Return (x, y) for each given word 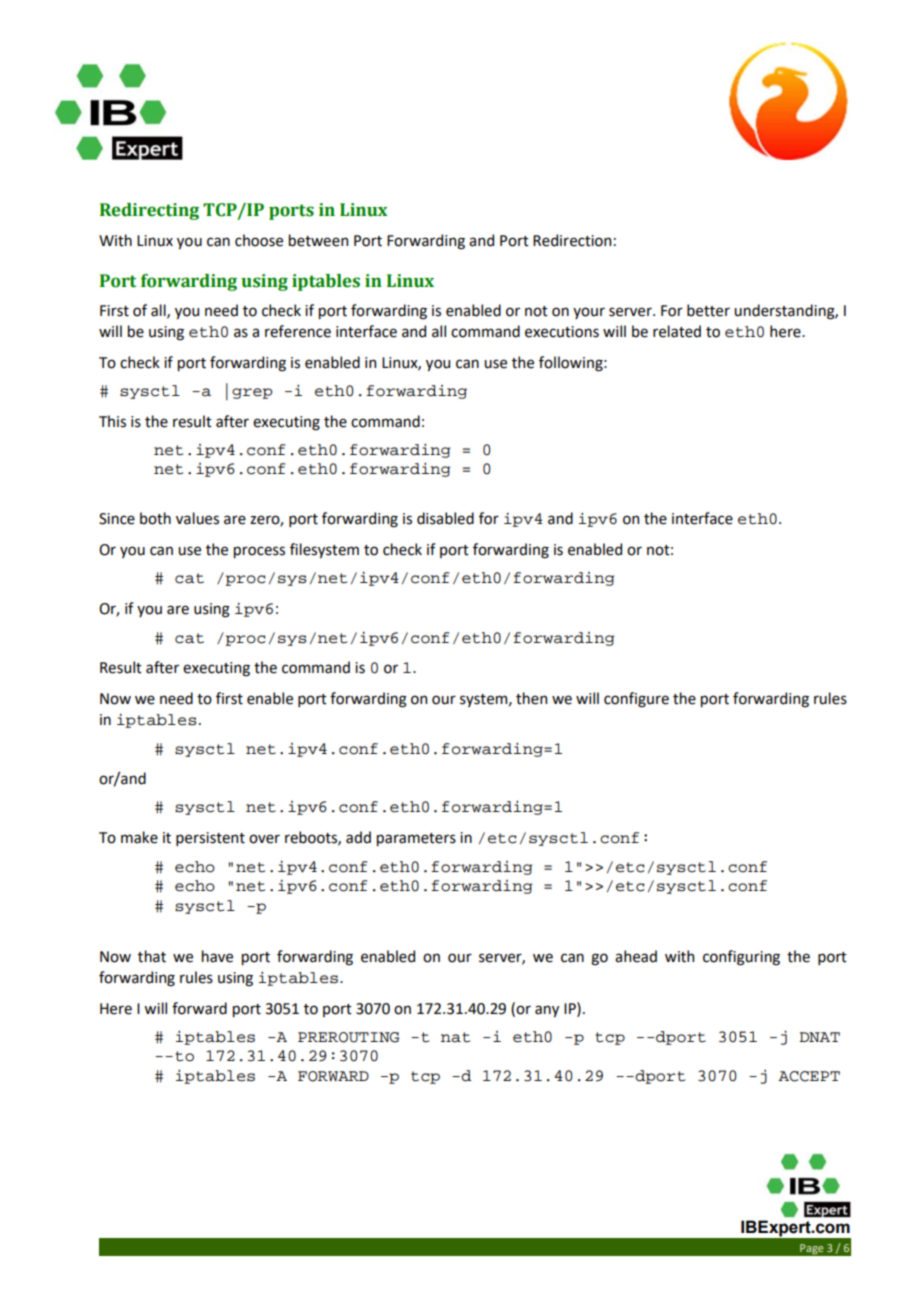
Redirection (572, 240)
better (708, 310)
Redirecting (149, 211)
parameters (416, 839)
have (217, 956)
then (531, 698)
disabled (445, 518)
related (677, 331)
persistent (210, 839)
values (197, 518)
